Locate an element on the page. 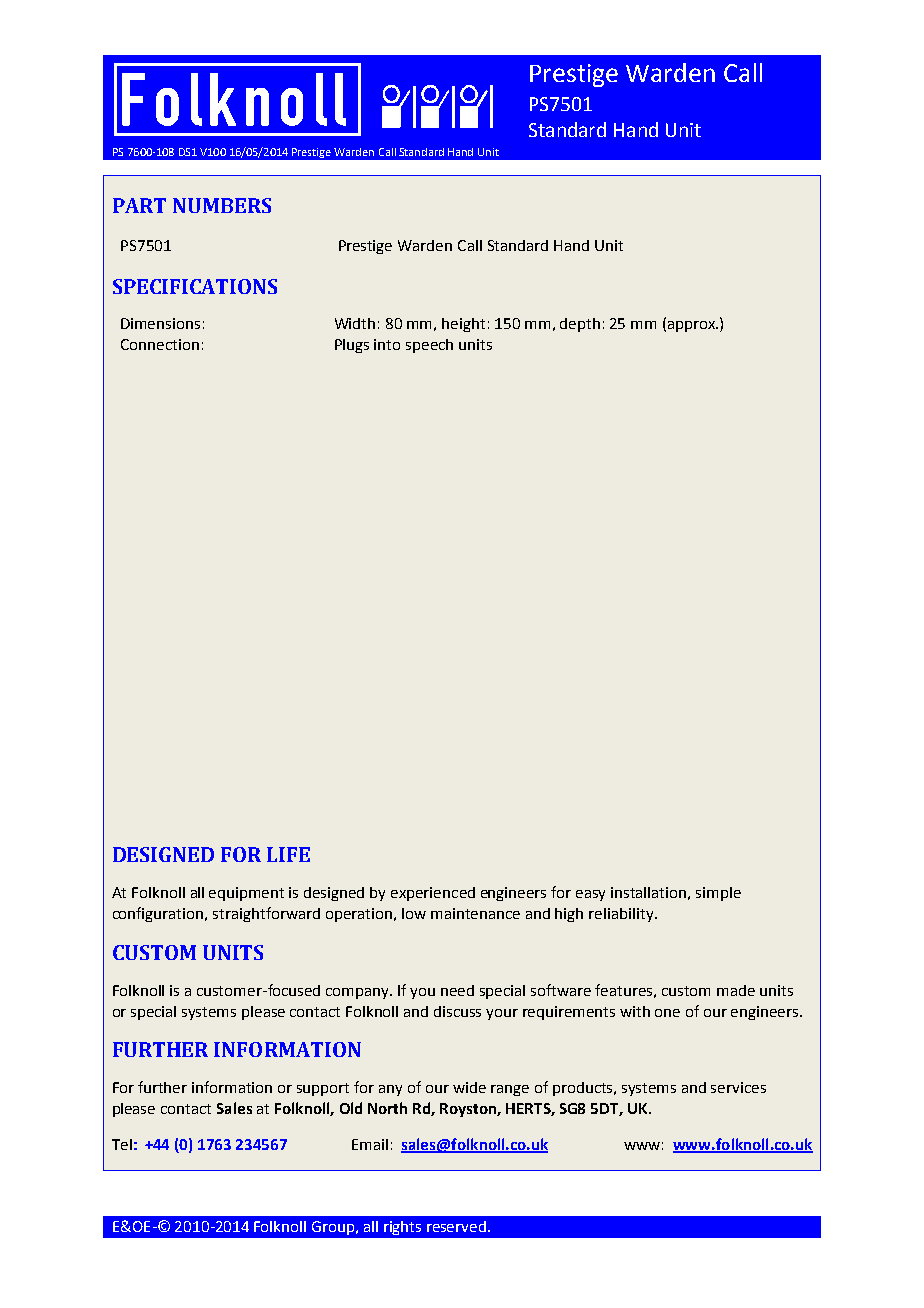 The height and width of the image is (1308, 924). speech is located at coordinates (429, 346).
